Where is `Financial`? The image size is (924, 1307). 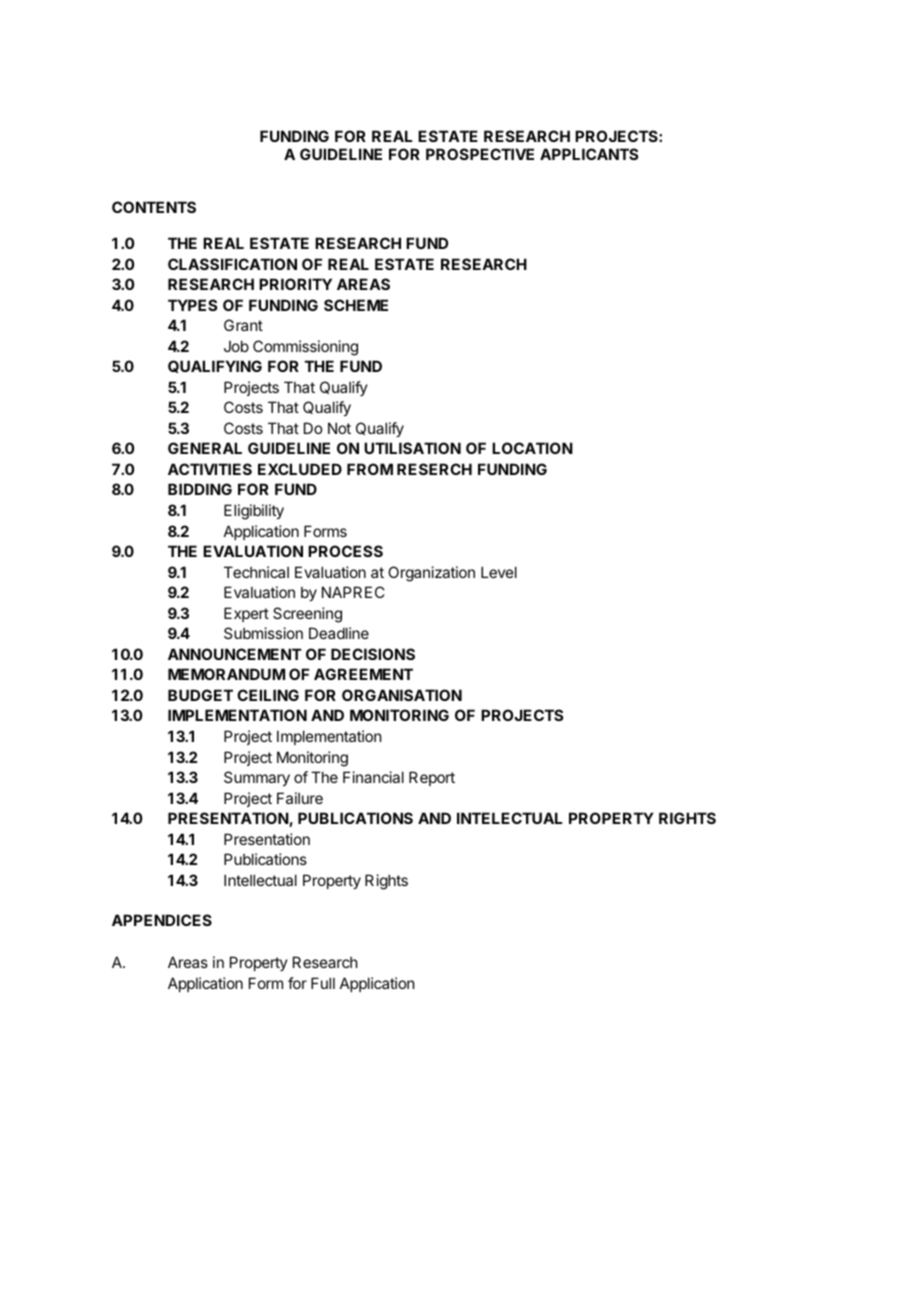 Financial is located at coordinates (373, 777).
